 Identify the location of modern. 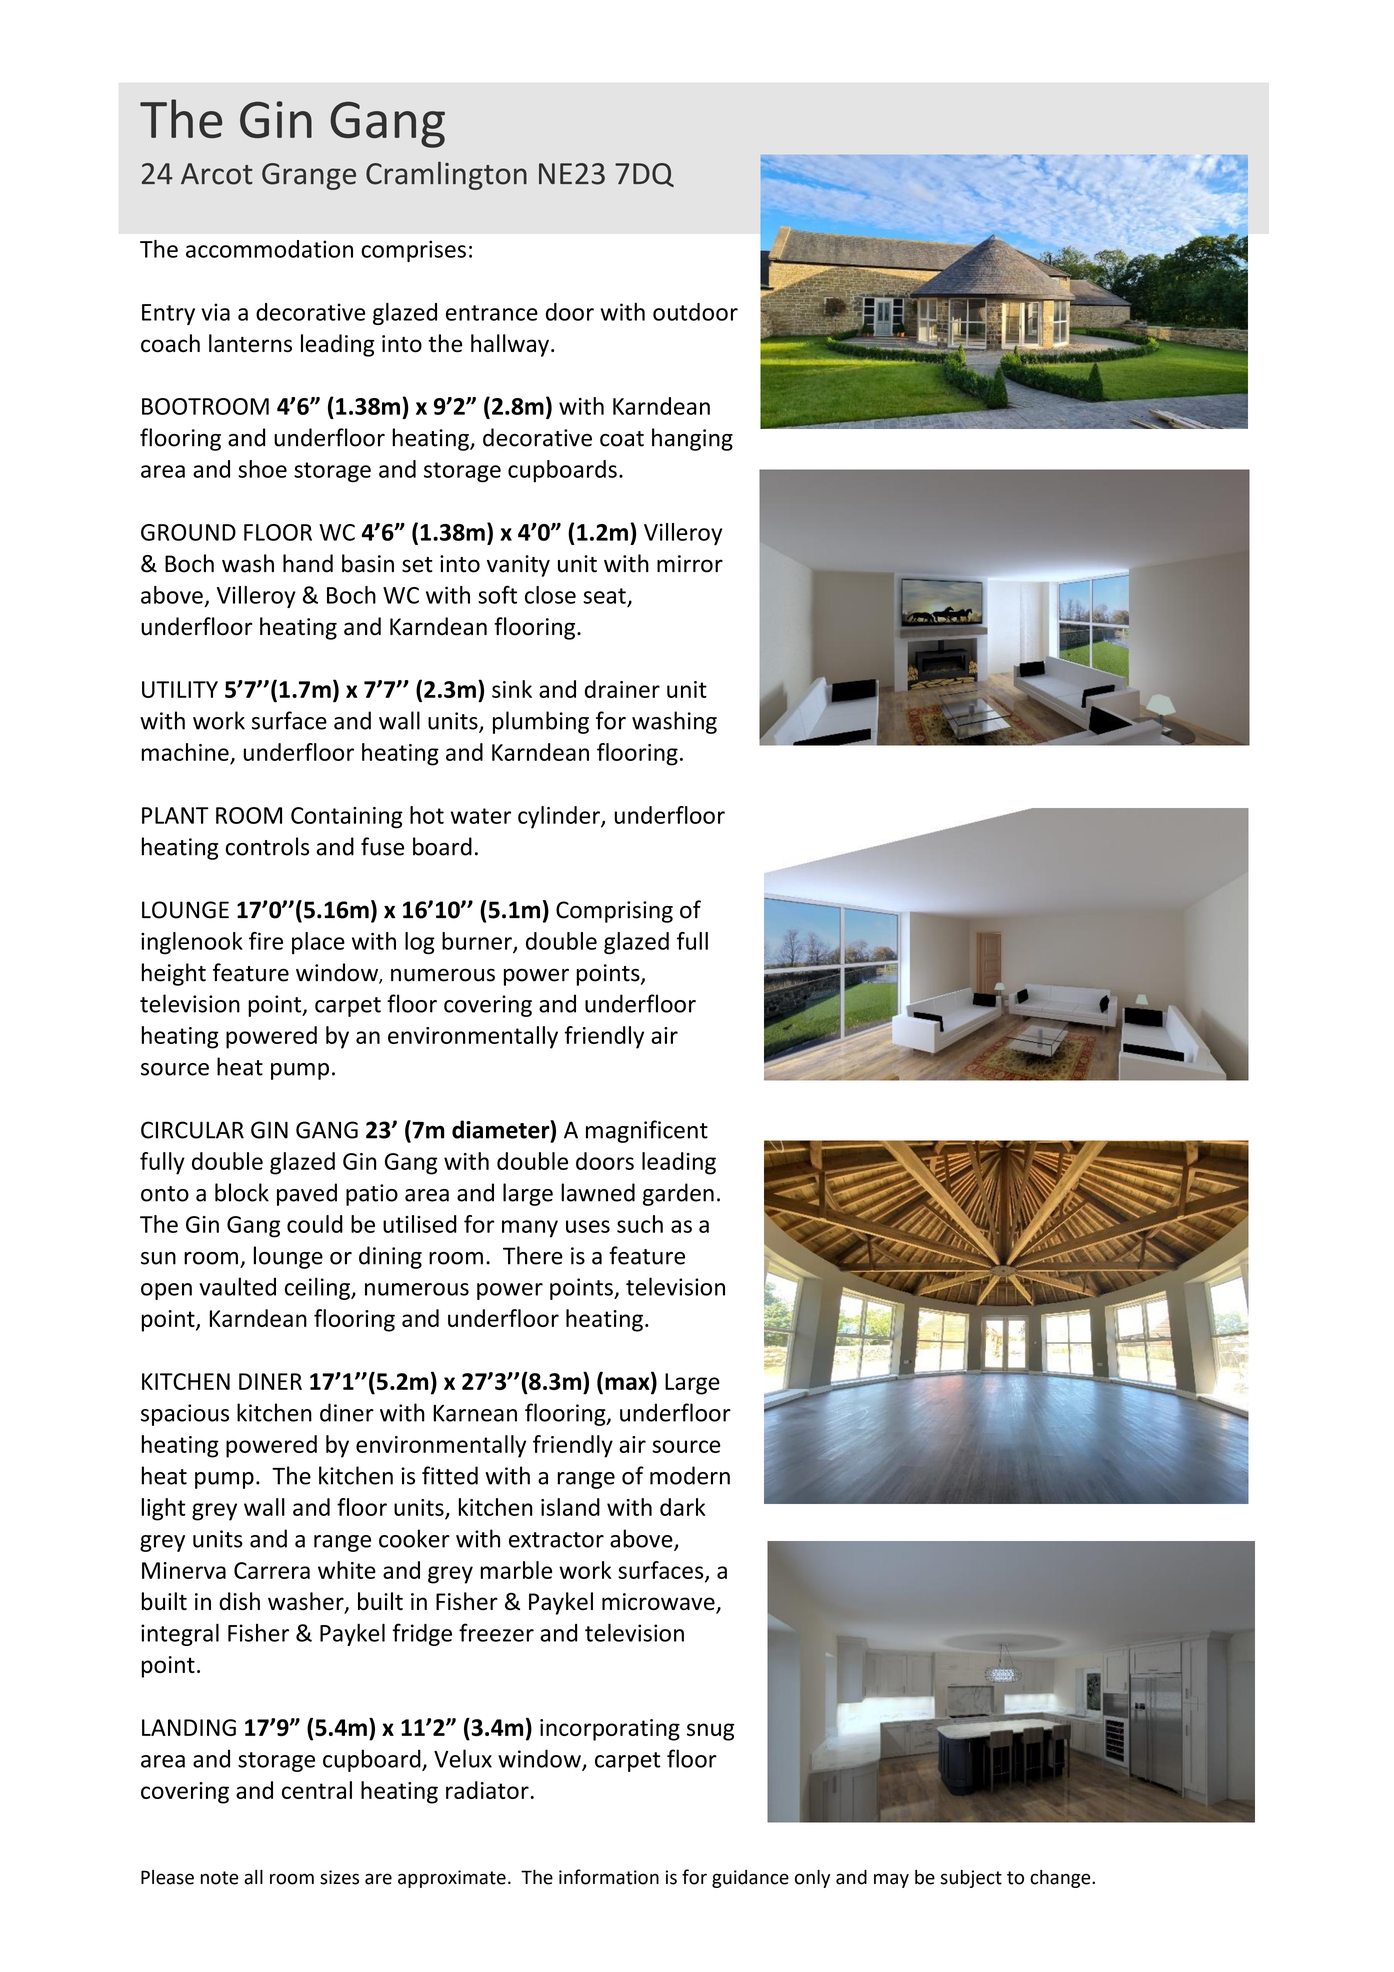
(690, 1475).
